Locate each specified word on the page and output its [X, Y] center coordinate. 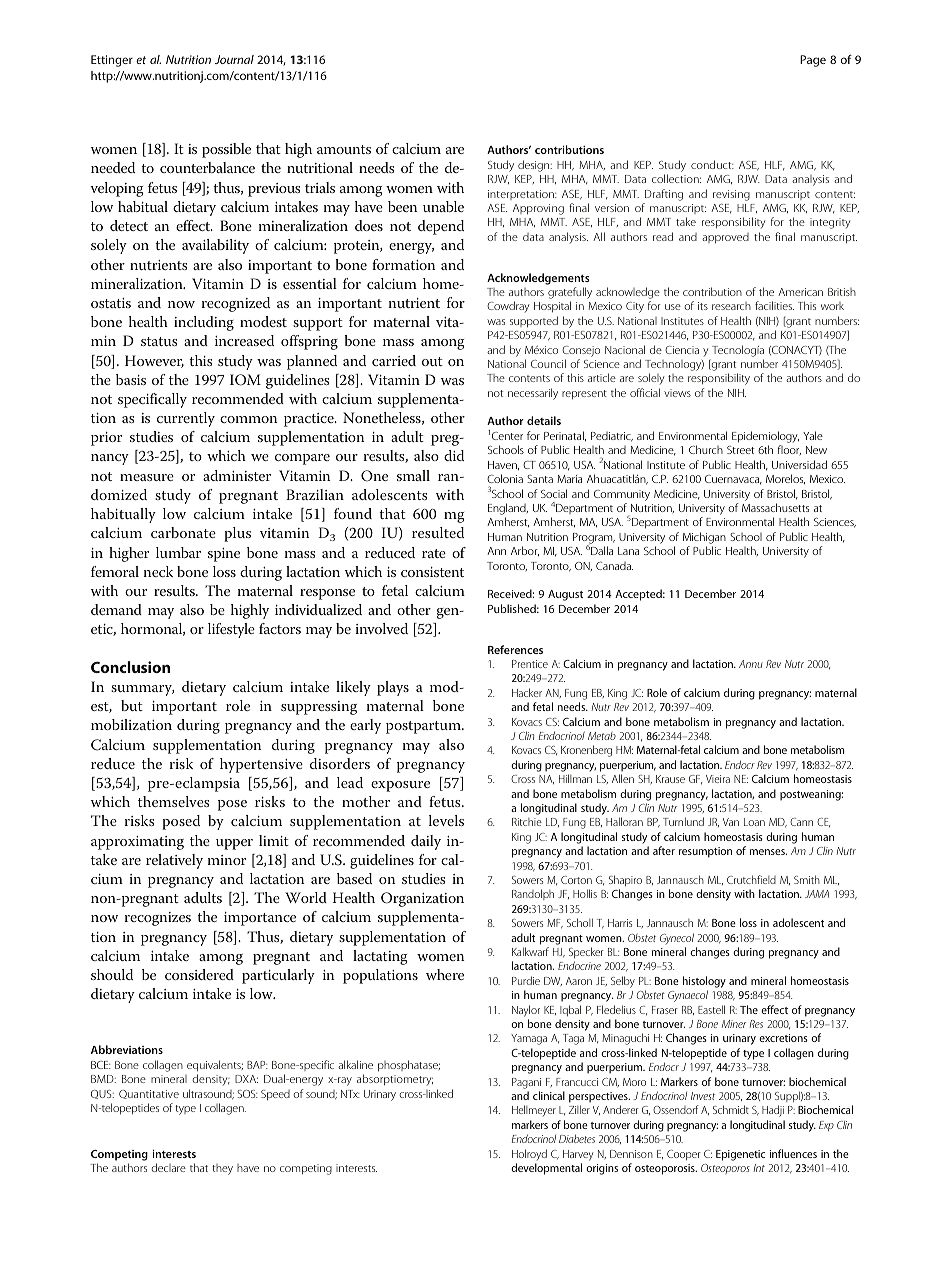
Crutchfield [751, 879]
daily [426, 842]
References [515, 649]
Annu [751, 664]
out [432, 361]
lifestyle [231, 630]
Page [813, 61]
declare [168, 1167]
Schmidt [731, 1109]
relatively [174, 861]
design [535, 166]
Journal [234, 59]
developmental [546, 1169]
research [731, 306]
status [159, 341]
